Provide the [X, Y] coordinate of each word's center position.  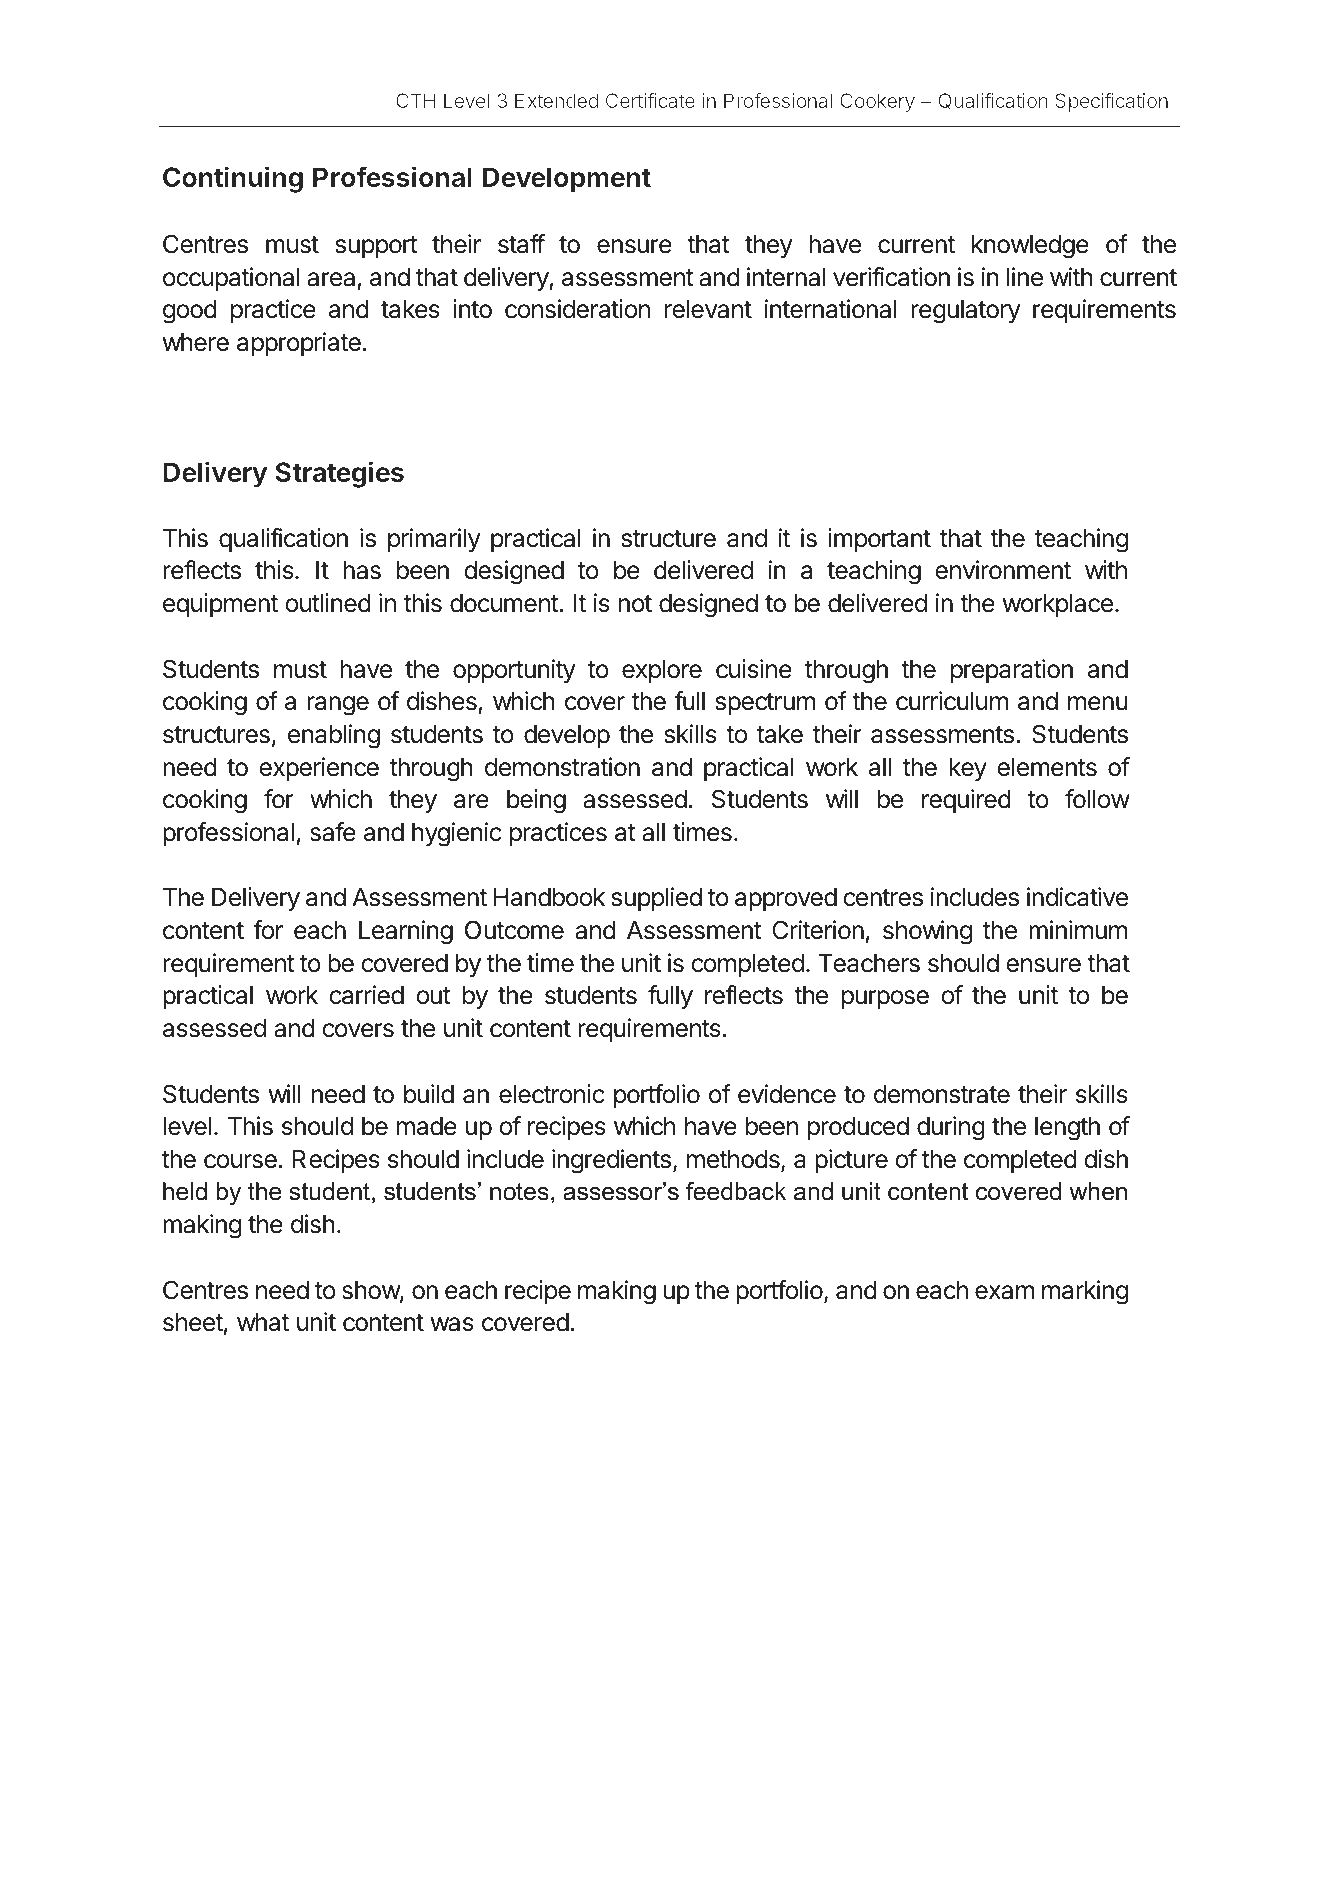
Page [1131, 1776]
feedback [736, 1191]
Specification [1111, 102]
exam [1004, 1292]
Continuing [233, 179]
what [263, 1322]
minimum [1078, 929]
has [362, 570]
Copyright [267, 1776]
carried [366, 995]
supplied [657, 899]
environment [1003, 570]
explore [662, 671]
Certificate [650, 100]
